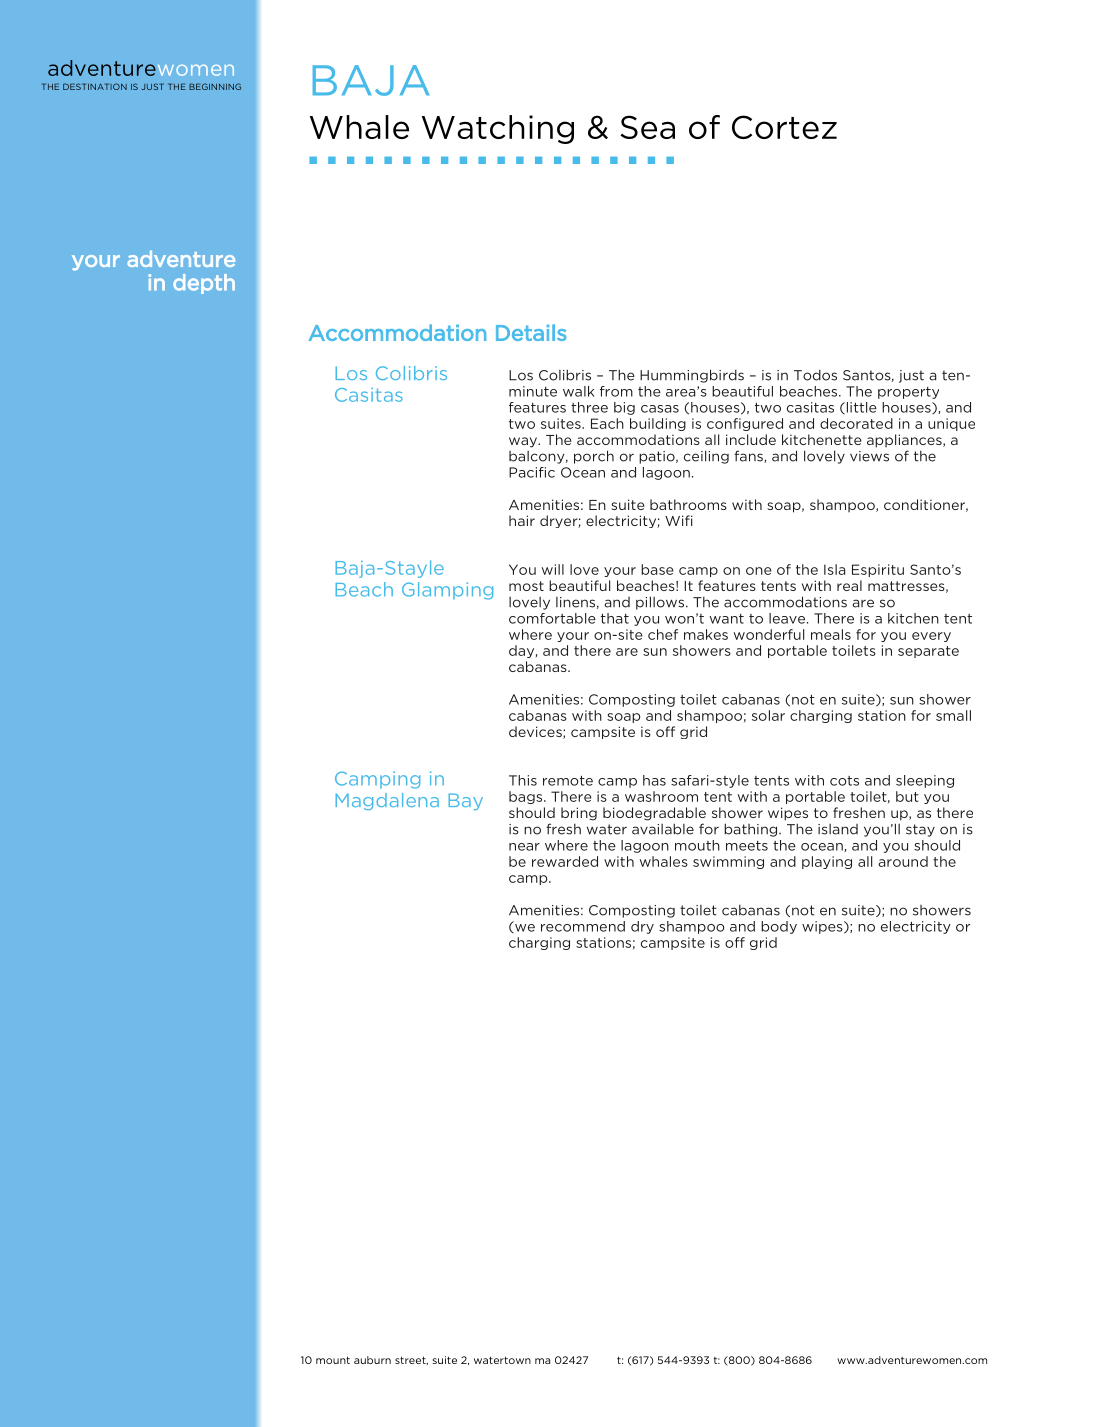 The height and width of the page is (1427, 1103). What do you see at coordinates (849, 585) in the page?
I see `real` at bounding box center [849, 585].
